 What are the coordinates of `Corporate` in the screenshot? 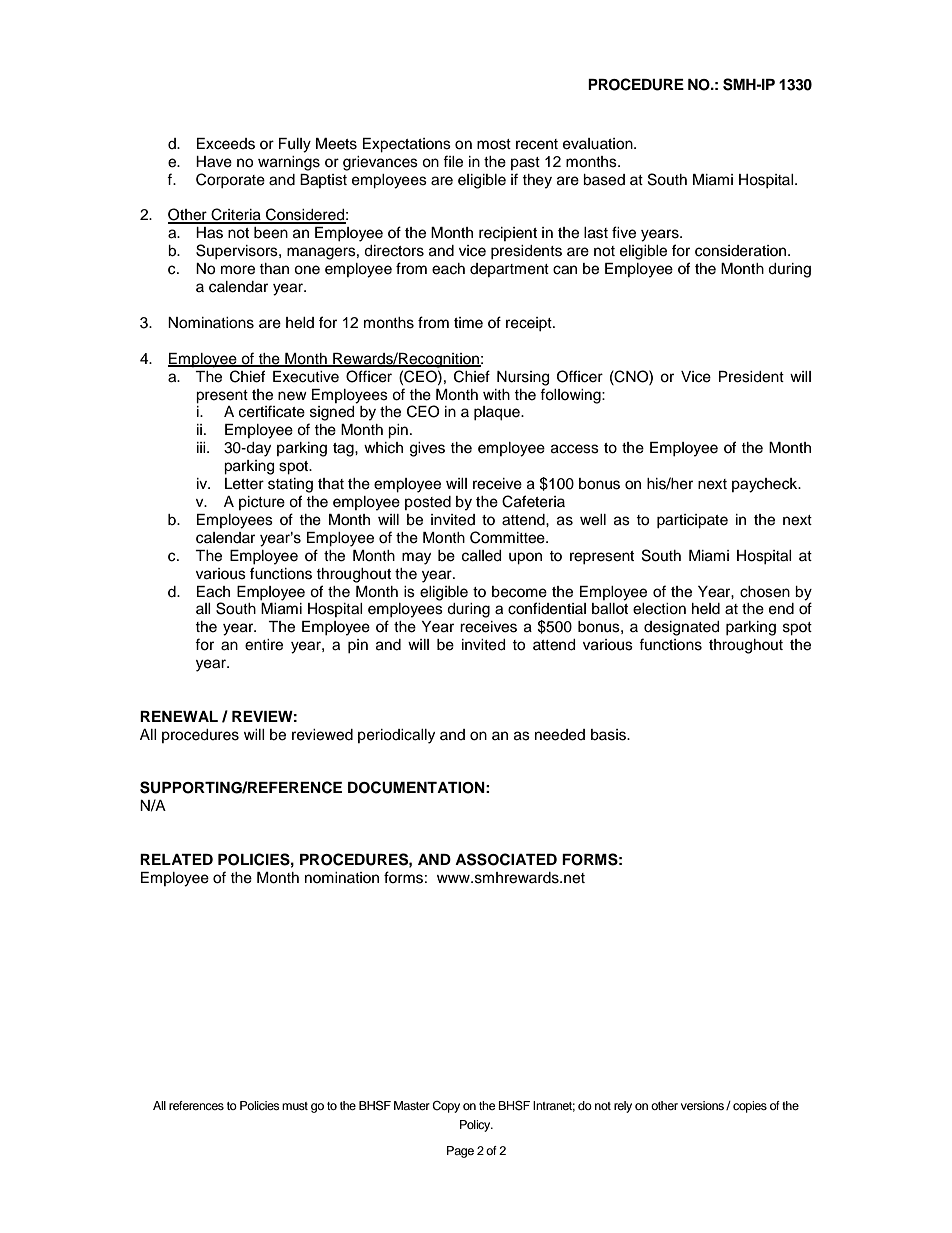 It's located at (230, 180).
